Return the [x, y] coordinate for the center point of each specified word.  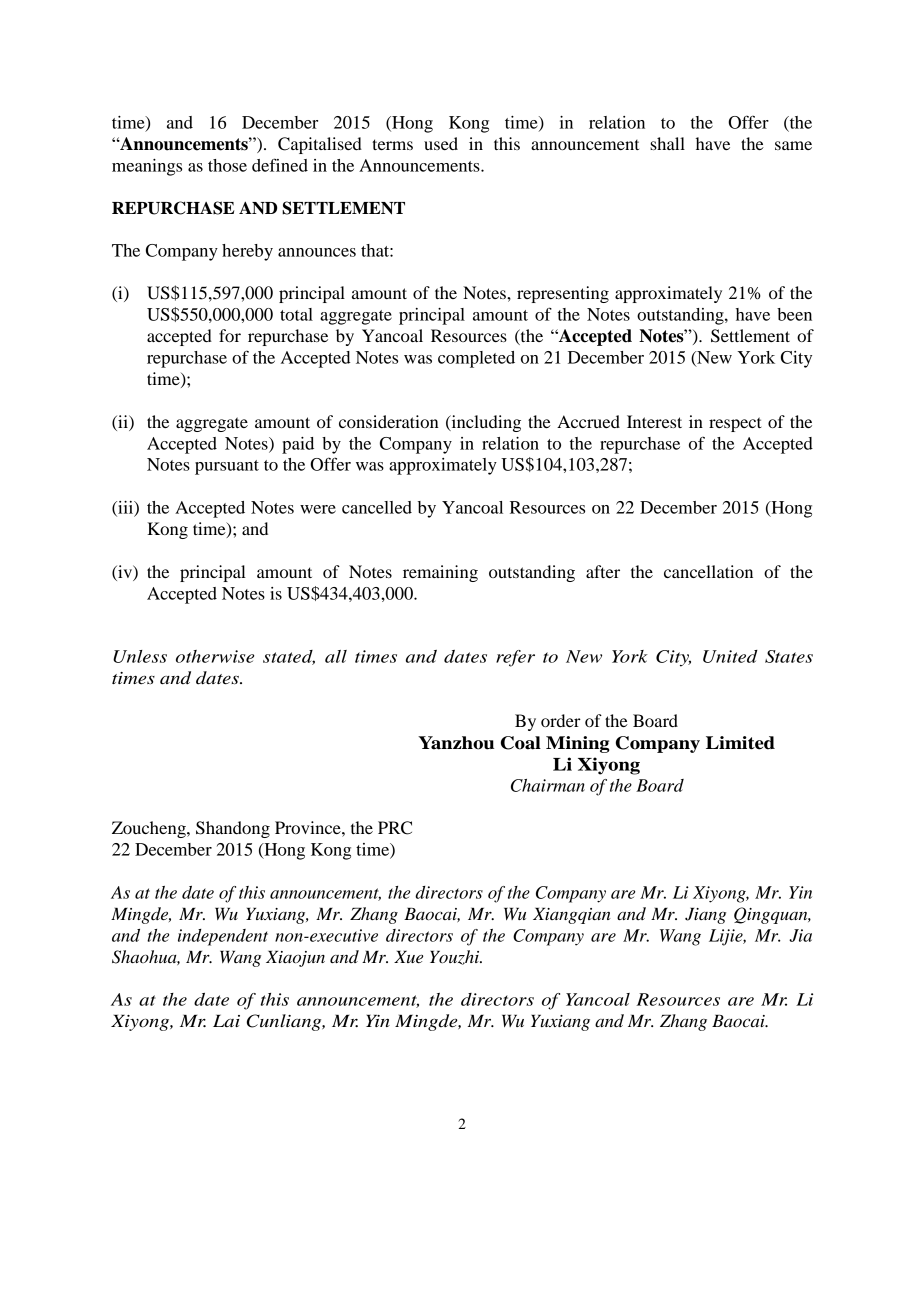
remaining [440, 573]
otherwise [215, 656]
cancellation [708, 571]
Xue [408, 957]
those [227, 165]
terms [392, 144]
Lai [226, 1021]
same [793, 145]
